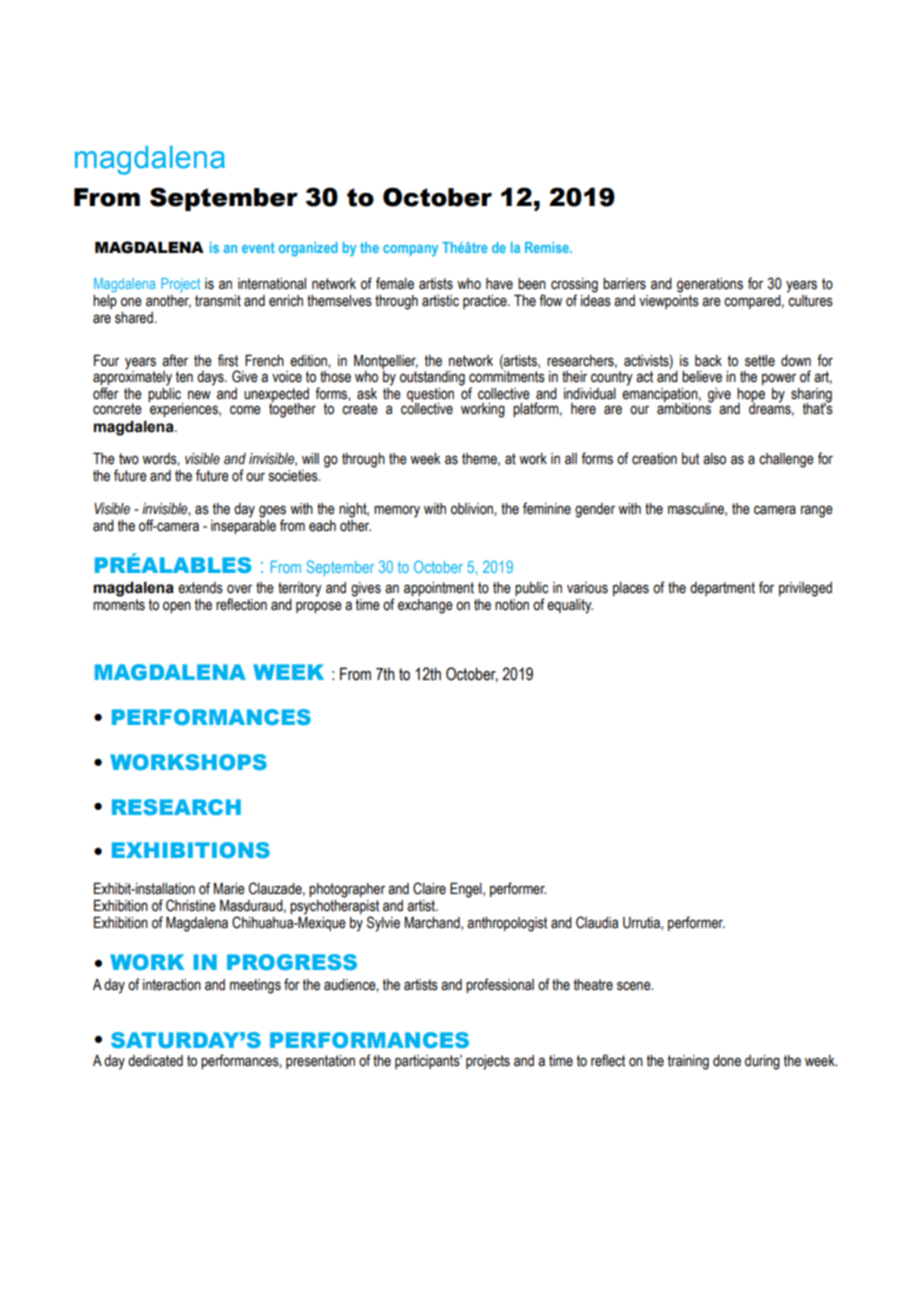 This screenshot has height=1307, width=924. Describe the element at coordinates (218, 301) in the screenshot. I see `transmit` at that location.
